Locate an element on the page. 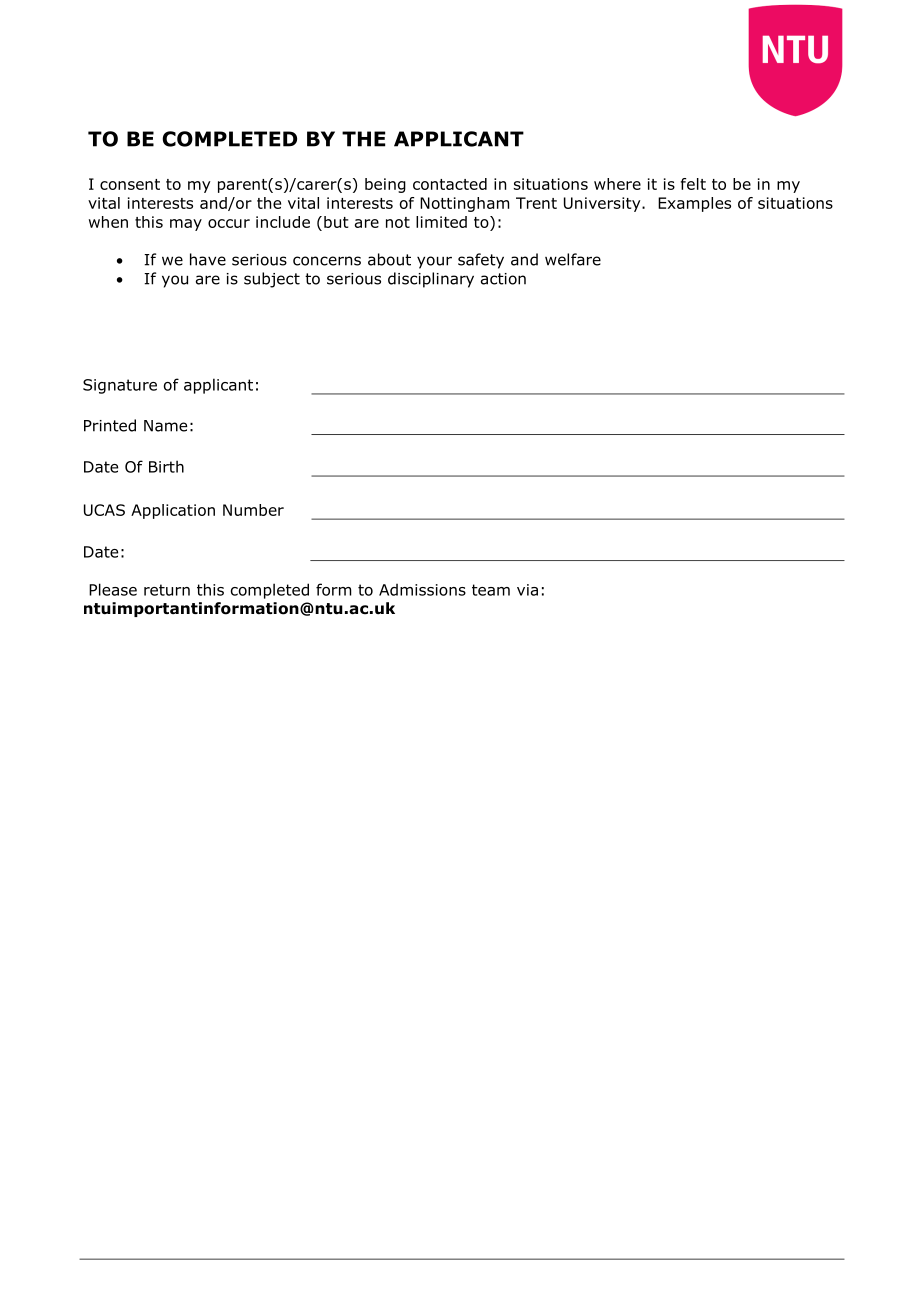 The width and height of the document is (924, 1308). being is located at coordinates (385, 185).
